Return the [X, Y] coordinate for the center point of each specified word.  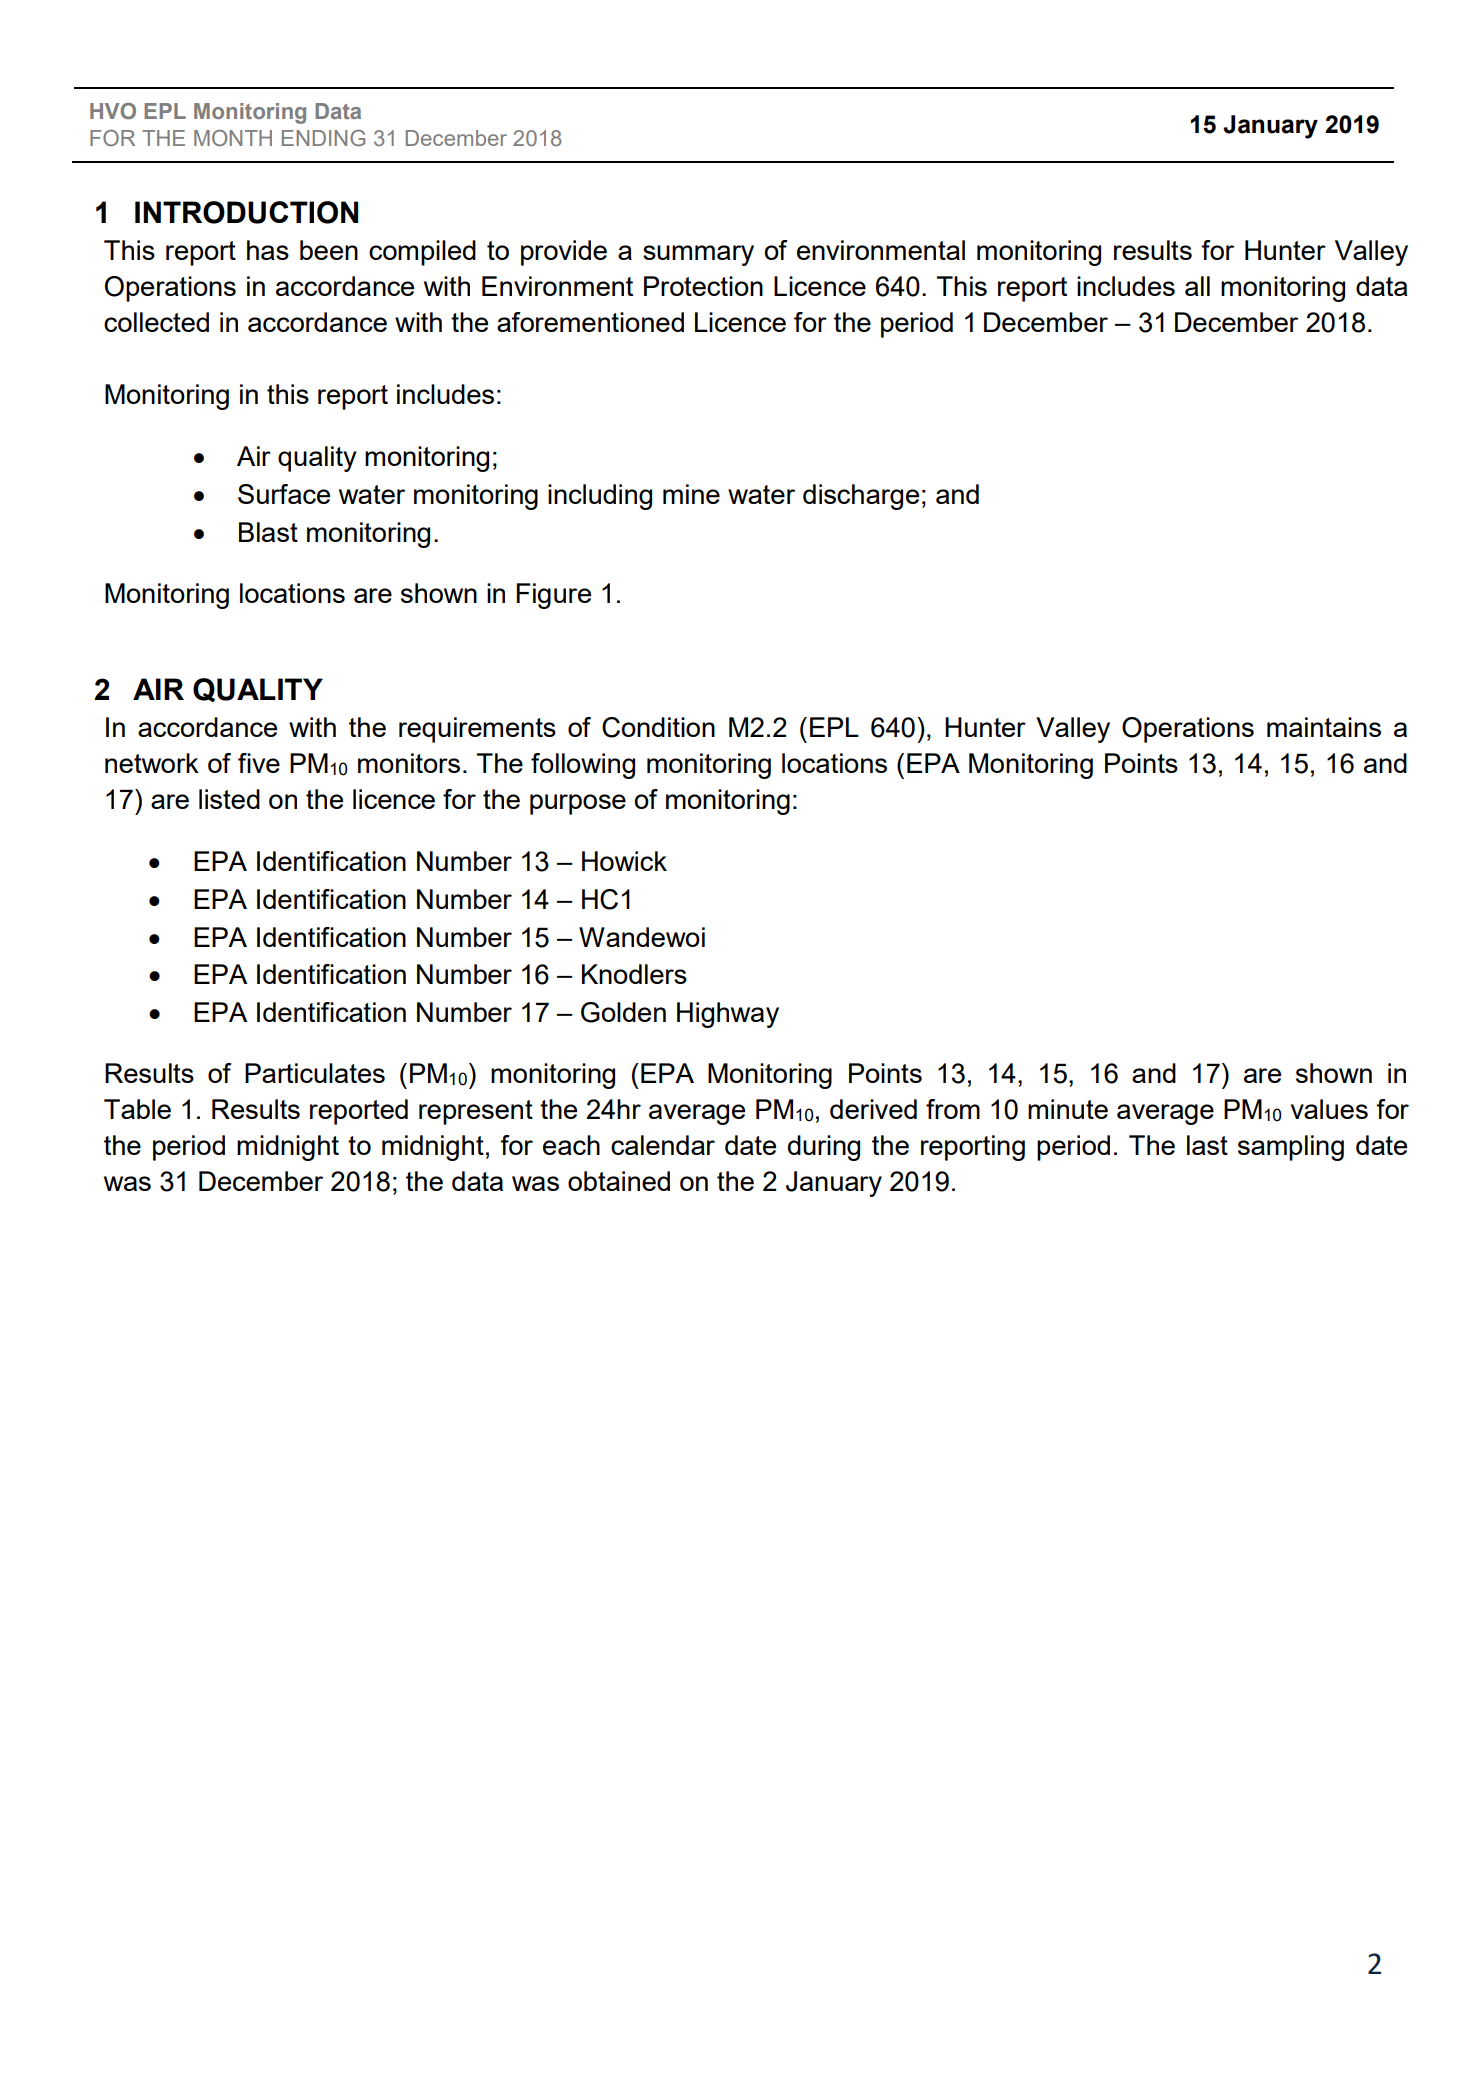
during [824, 1148]
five [259, 763]
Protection [703, 286]
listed [229, 799]
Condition [658, 727]
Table [137, 1109]
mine [691, 494]
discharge [861, 497]
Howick [624, 861]
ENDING [323, 138]
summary [698, 255]
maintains [1324, 727]
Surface [284, 494]
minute [1068, 1109]
